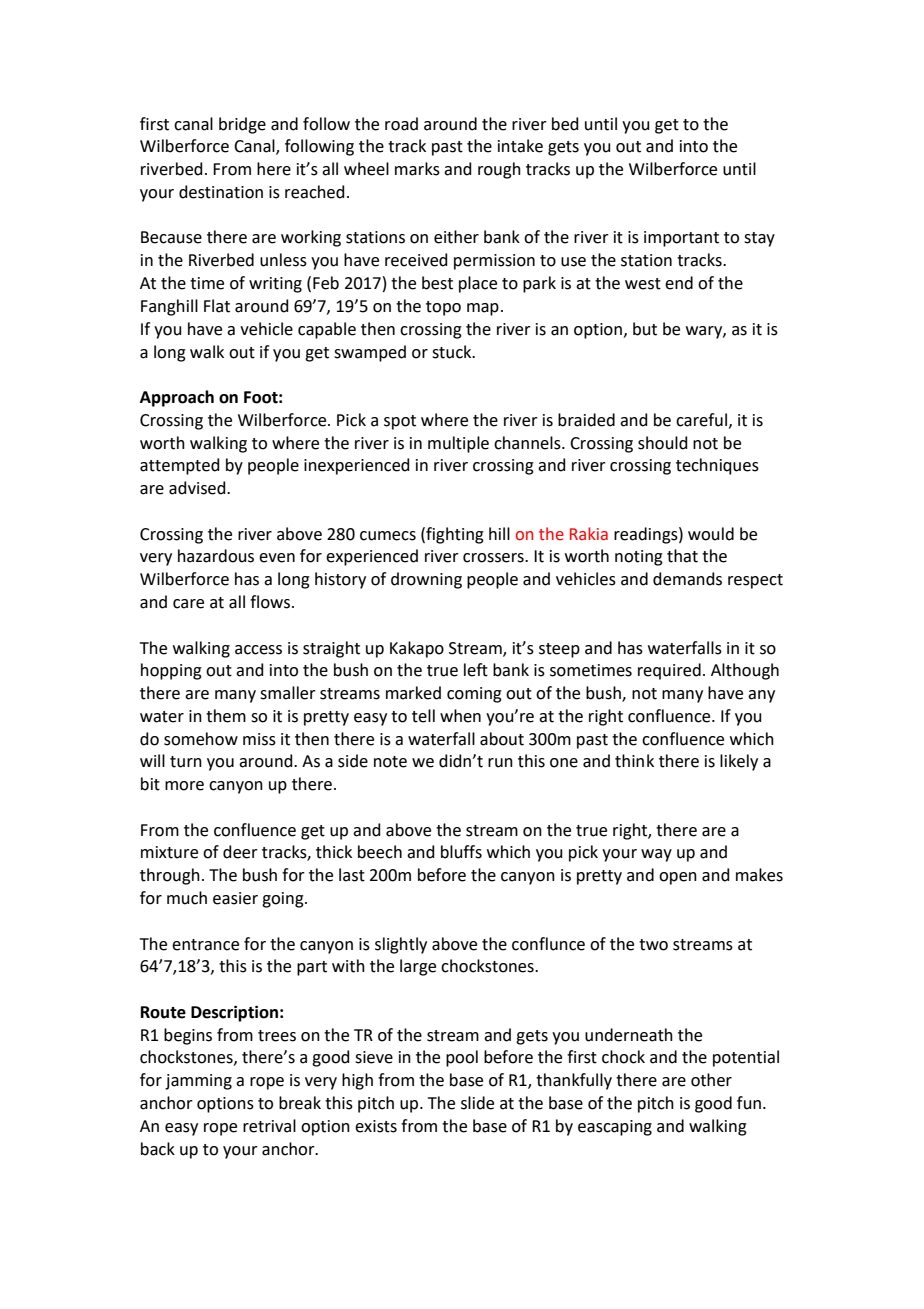 This screenshot has width=924, height=1309. I want to click on easier, so click(235, 898).
